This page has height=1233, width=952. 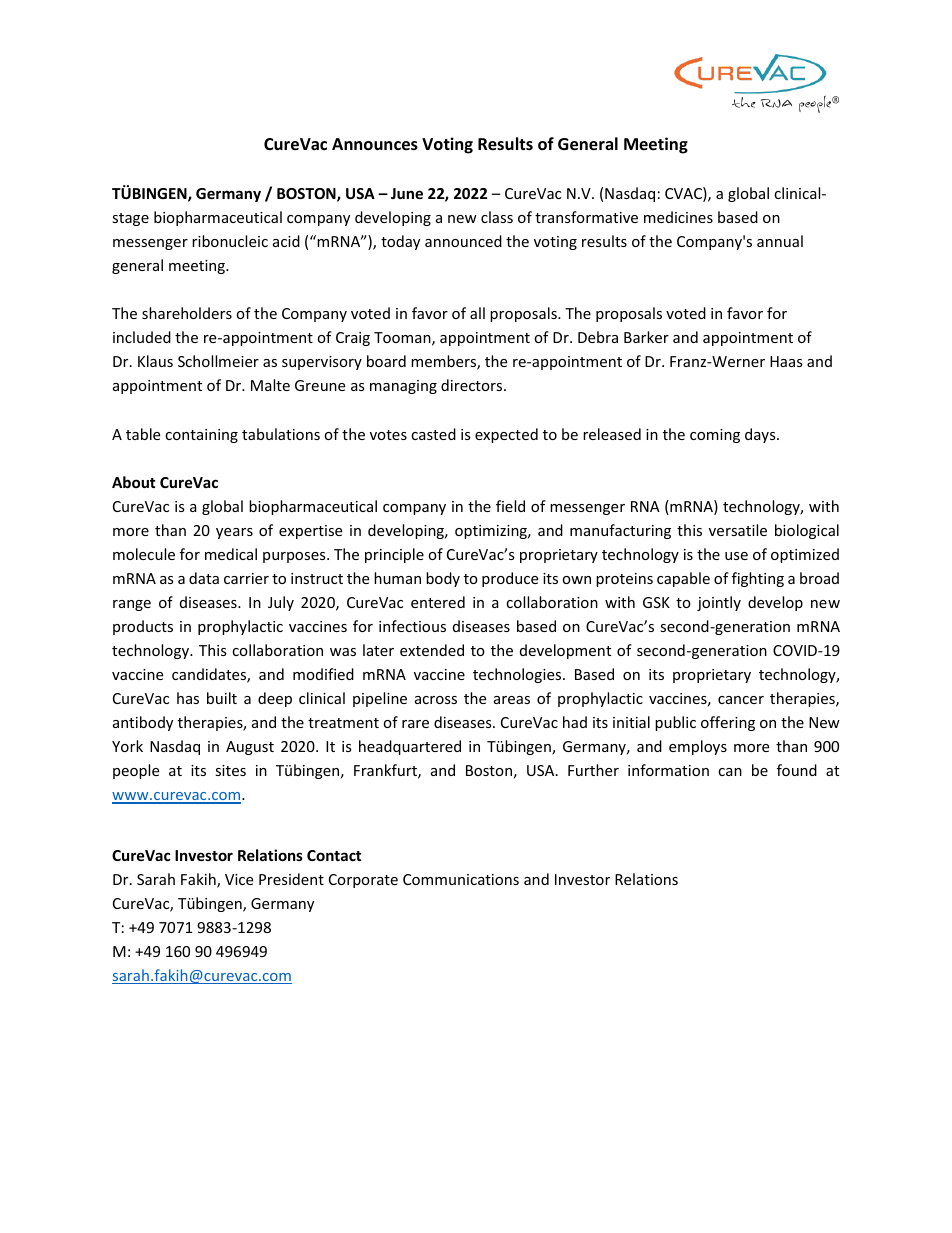 What do you see at coordinates (230, 241) in the page?
I see `ribonucleic` at bounding box center [230, 241].
